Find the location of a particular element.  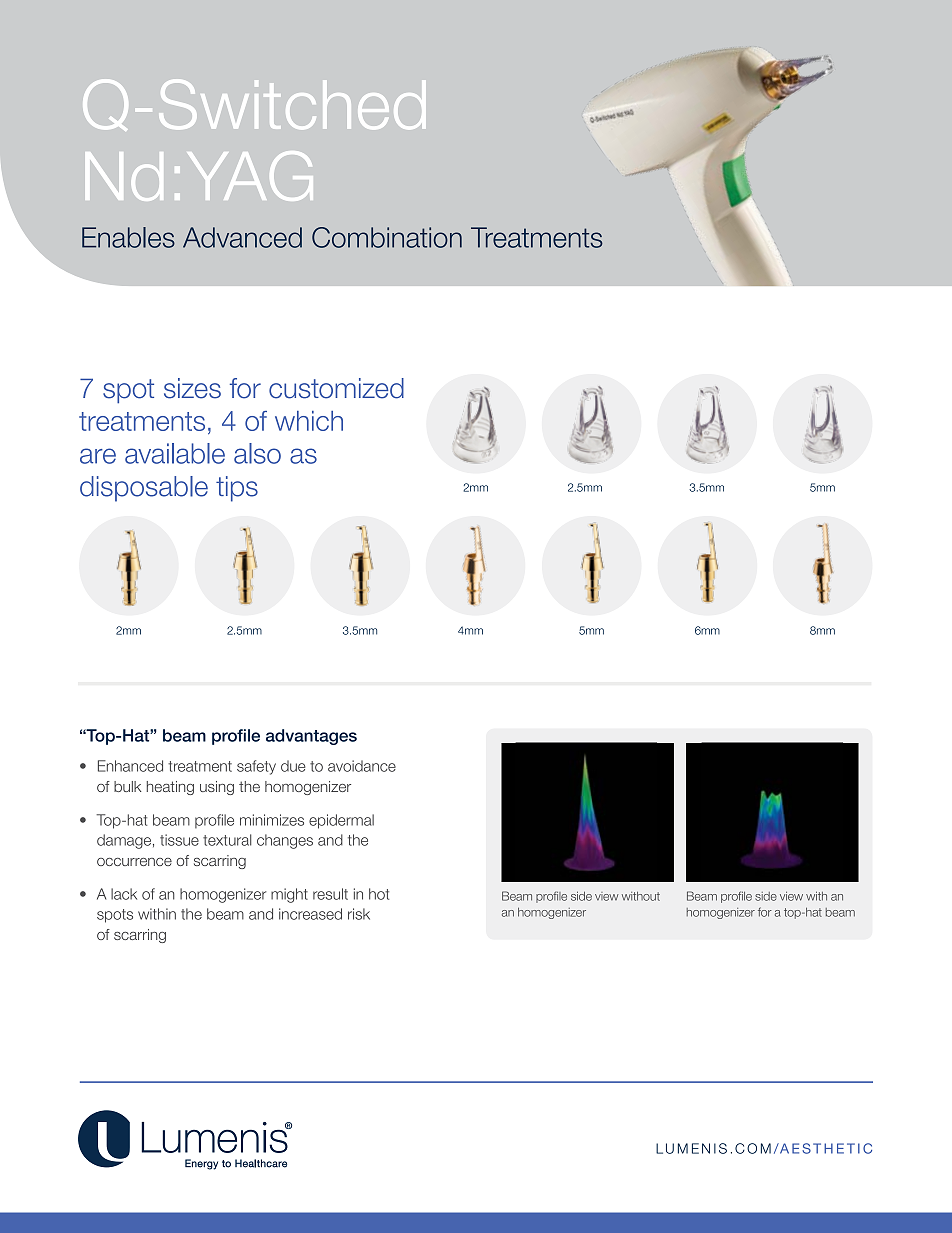

safety is located at coordinates (256, 767).
